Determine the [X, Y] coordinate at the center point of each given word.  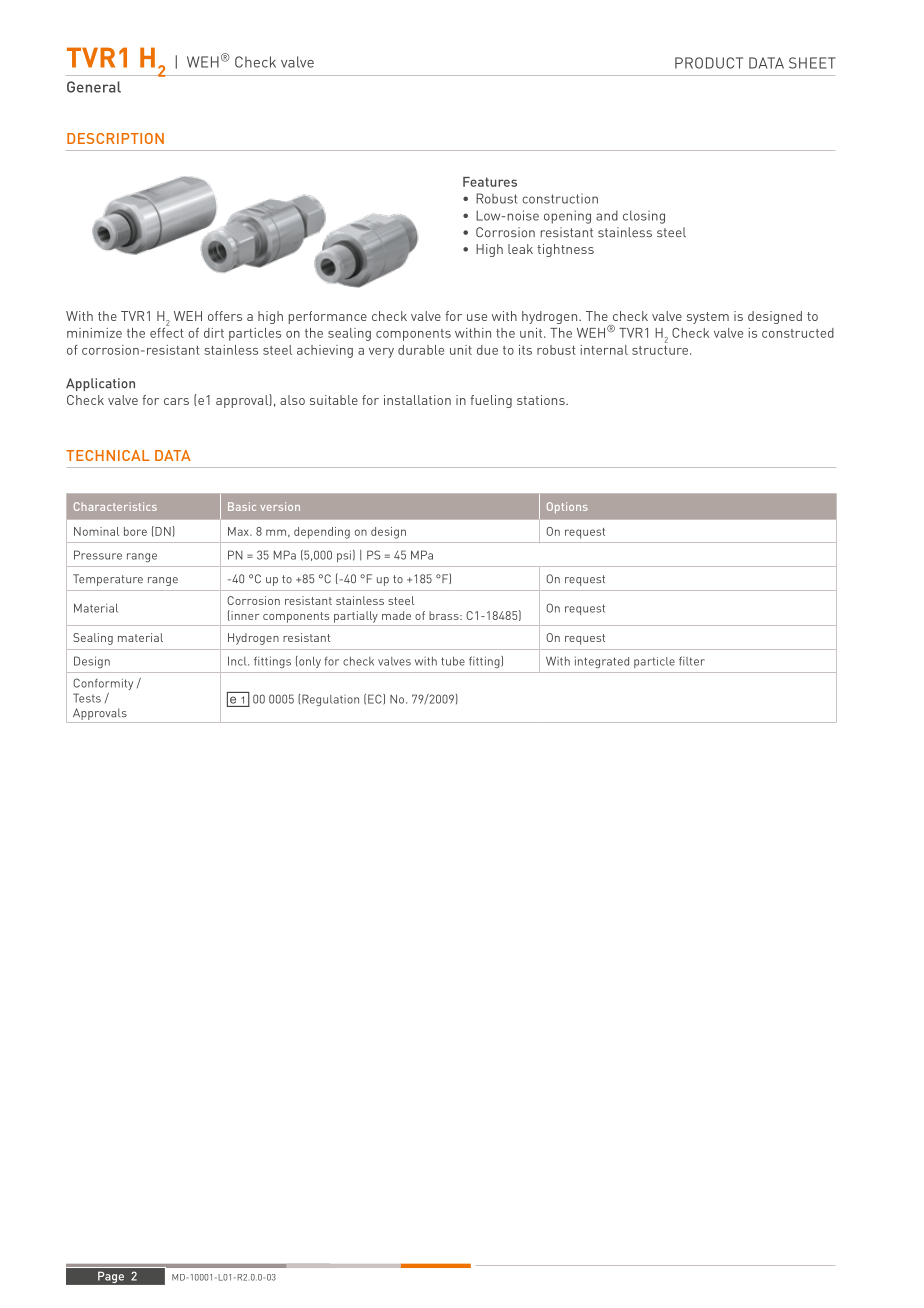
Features [490, 182]
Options [567, 507]
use [477, 317]
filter [692, 661]
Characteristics [115, 506]
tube [453, 661]
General [94, 87]
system [708, 318]
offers [225, 316]
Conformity [103, 684]
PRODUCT [709, 63]
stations [542, 400]
